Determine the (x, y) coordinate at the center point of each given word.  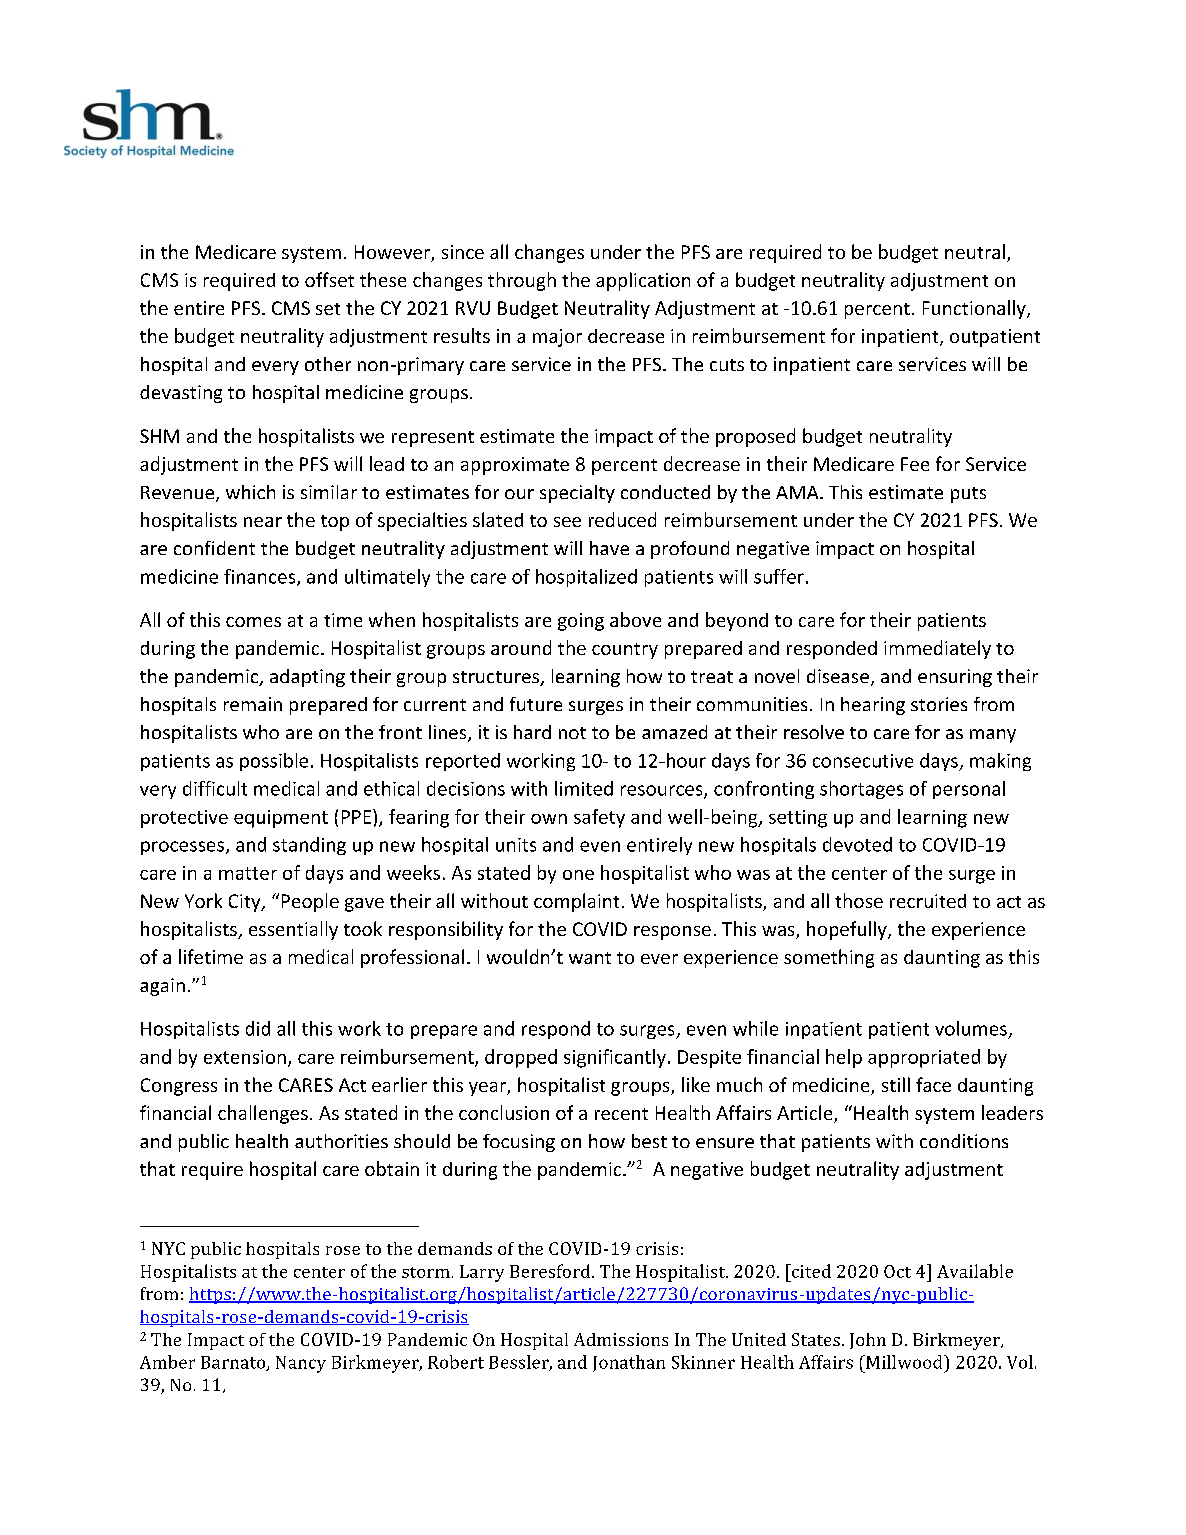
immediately (937, 649)
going (581, 622)
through (522, 281)
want (590, 958)
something (829, 958)
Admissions (621, 1339)
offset (329, 279)
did (258, 1028)
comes (253, 622)
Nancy (301, 1364)
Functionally (975, 309)
